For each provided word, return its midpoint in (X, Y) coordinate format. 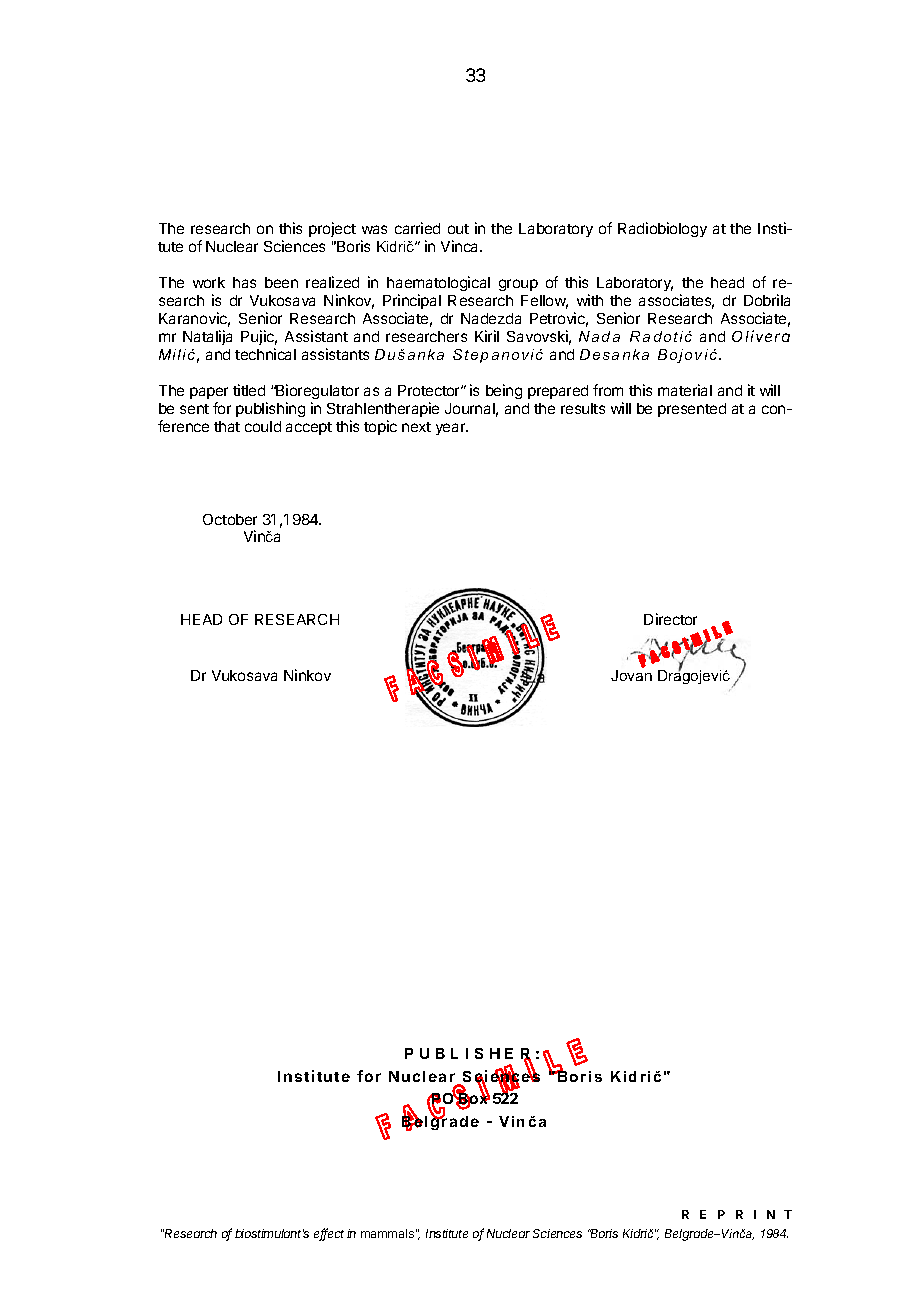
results (583, 408)
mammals (387, 1233)
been (281, 282)
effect (329, 1234)
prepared (558, 392)
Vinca (461, 246)
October (230, 519)
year (452, 429)
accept (309, 428)
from (608, 390)
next (416, 427)
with (590, 300)
